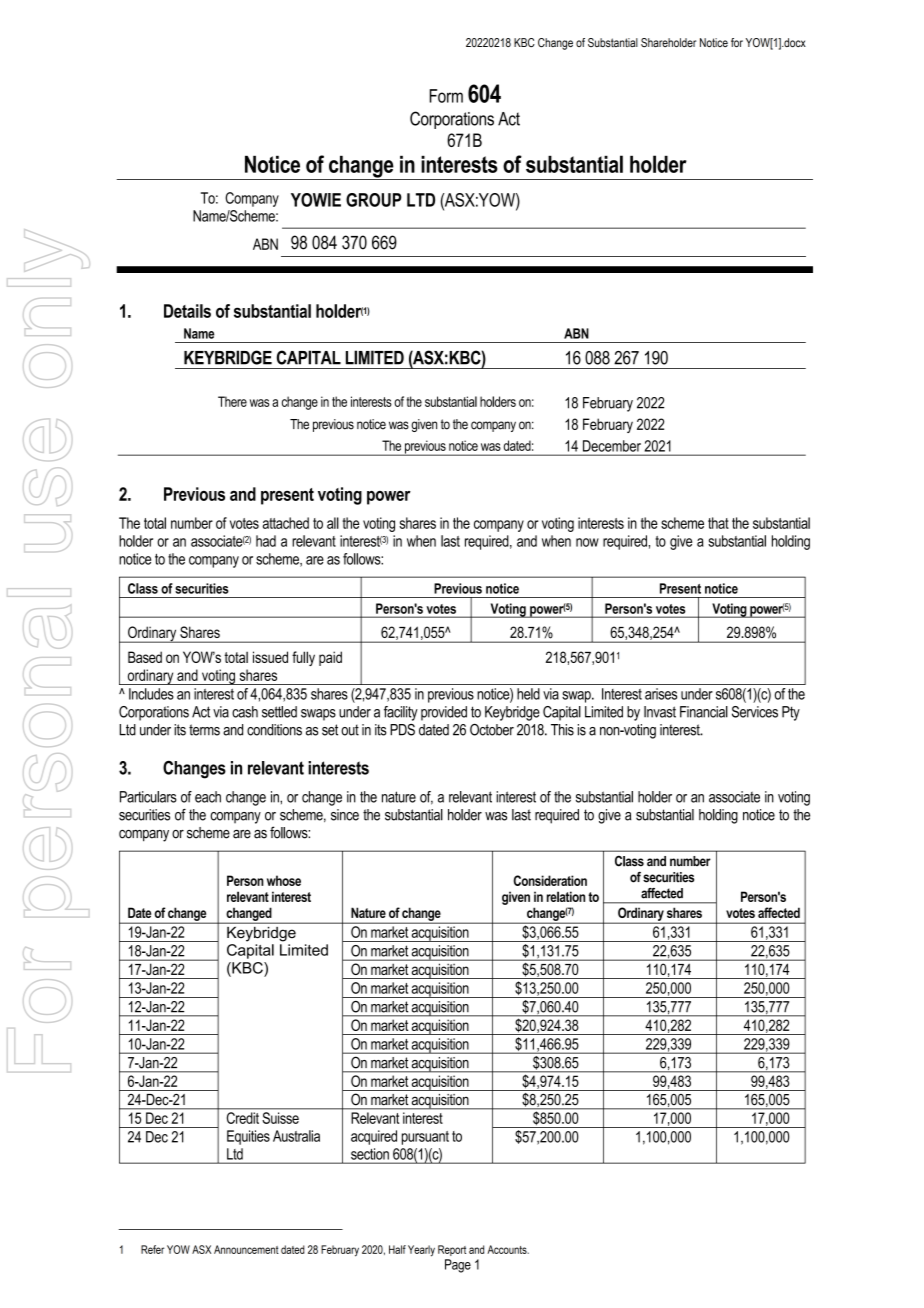 This image has width=924, height=1308. What do you see at coordinates (550, 880) in the image?
I see `Consideration` at bounding box center [550, 880].
